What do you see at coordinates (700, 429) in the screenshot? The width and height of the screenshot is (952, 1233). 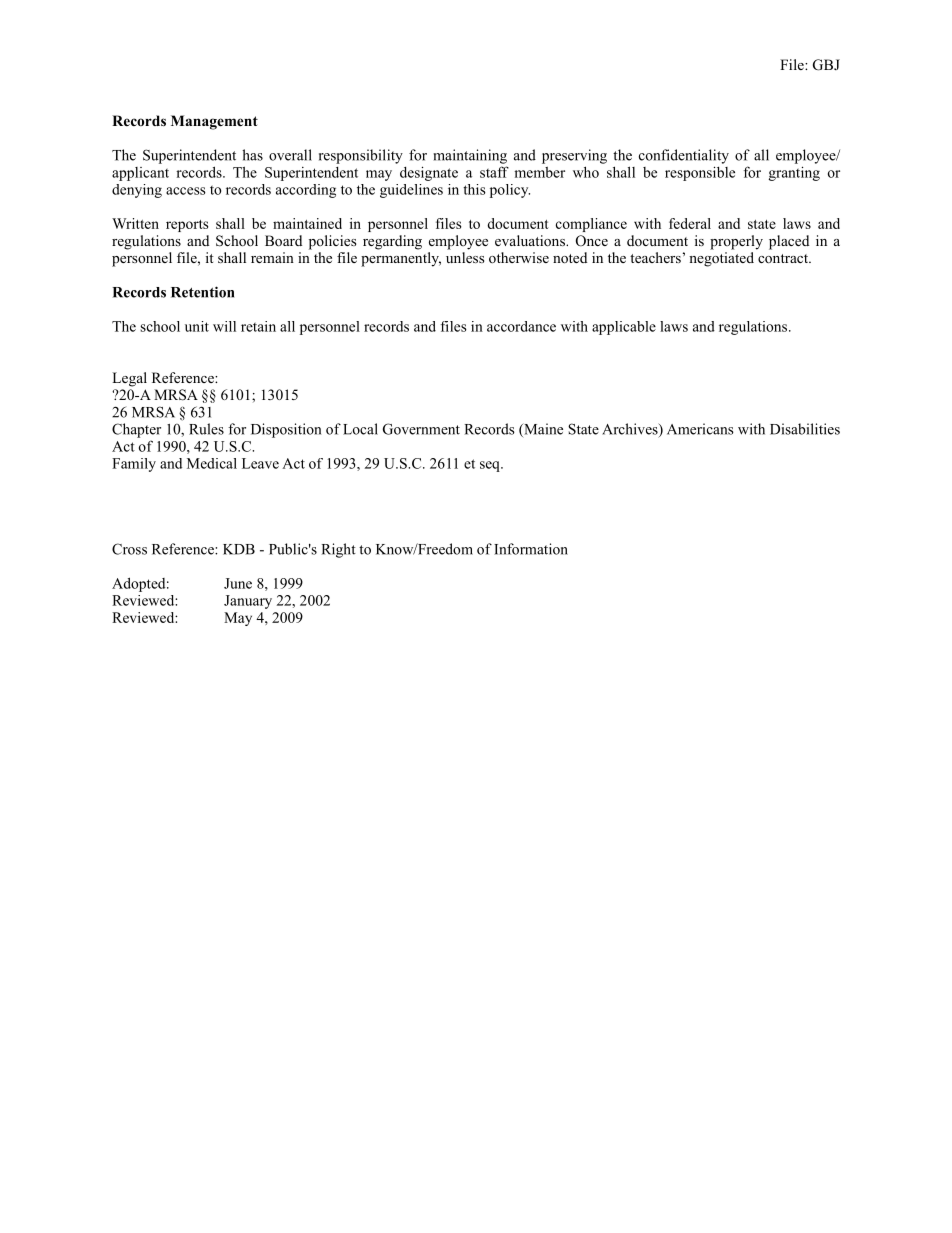 I see `Americans` at bounding box center [700, 429].
